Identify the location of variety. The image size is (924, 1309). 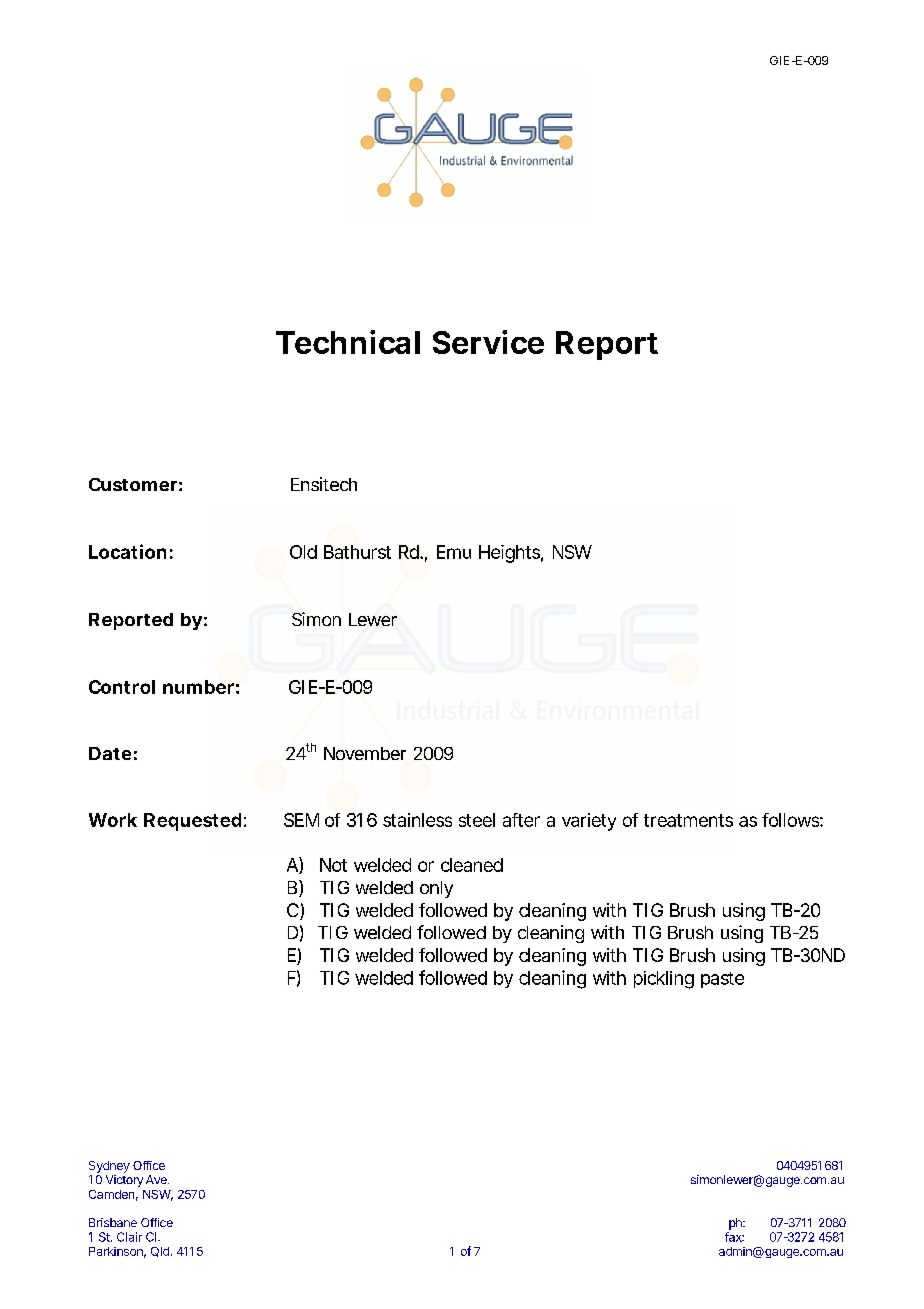
(589, 822).
